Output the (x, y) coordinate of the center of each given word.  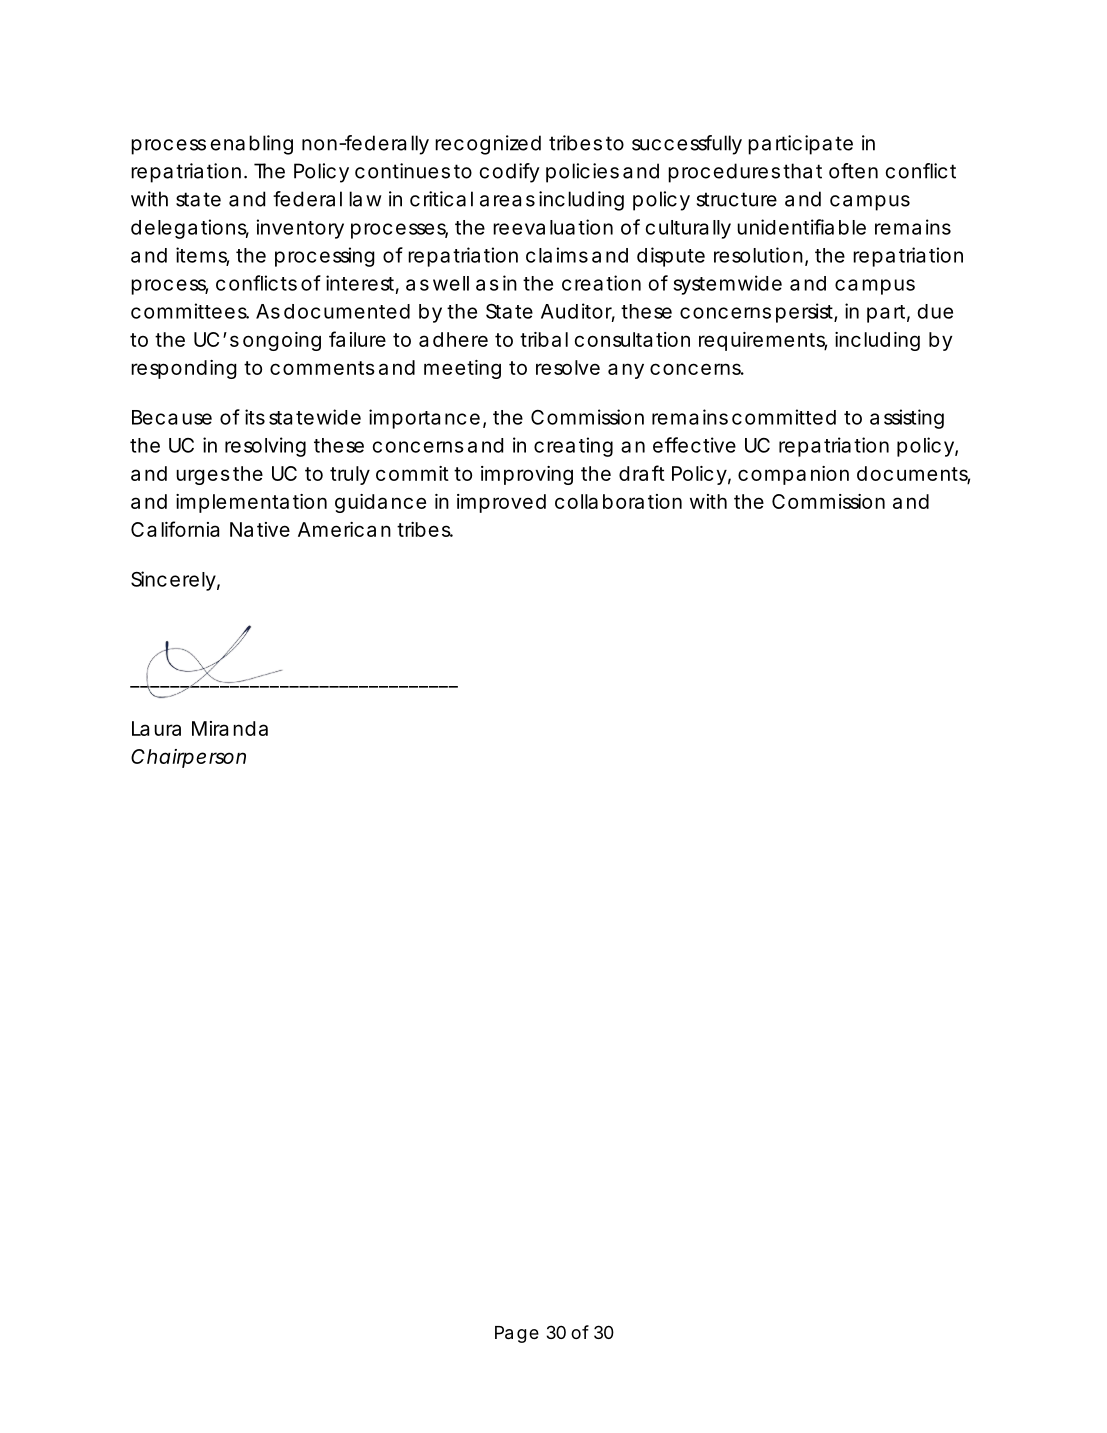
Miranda (230, 728)
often (853, 171)
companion (793, 475)
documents (913, 474)
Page (517, 1334)
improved (501, 503)
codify (510, 173)
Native (260, 529)
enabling (252, 145)
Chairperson (188, 758)
